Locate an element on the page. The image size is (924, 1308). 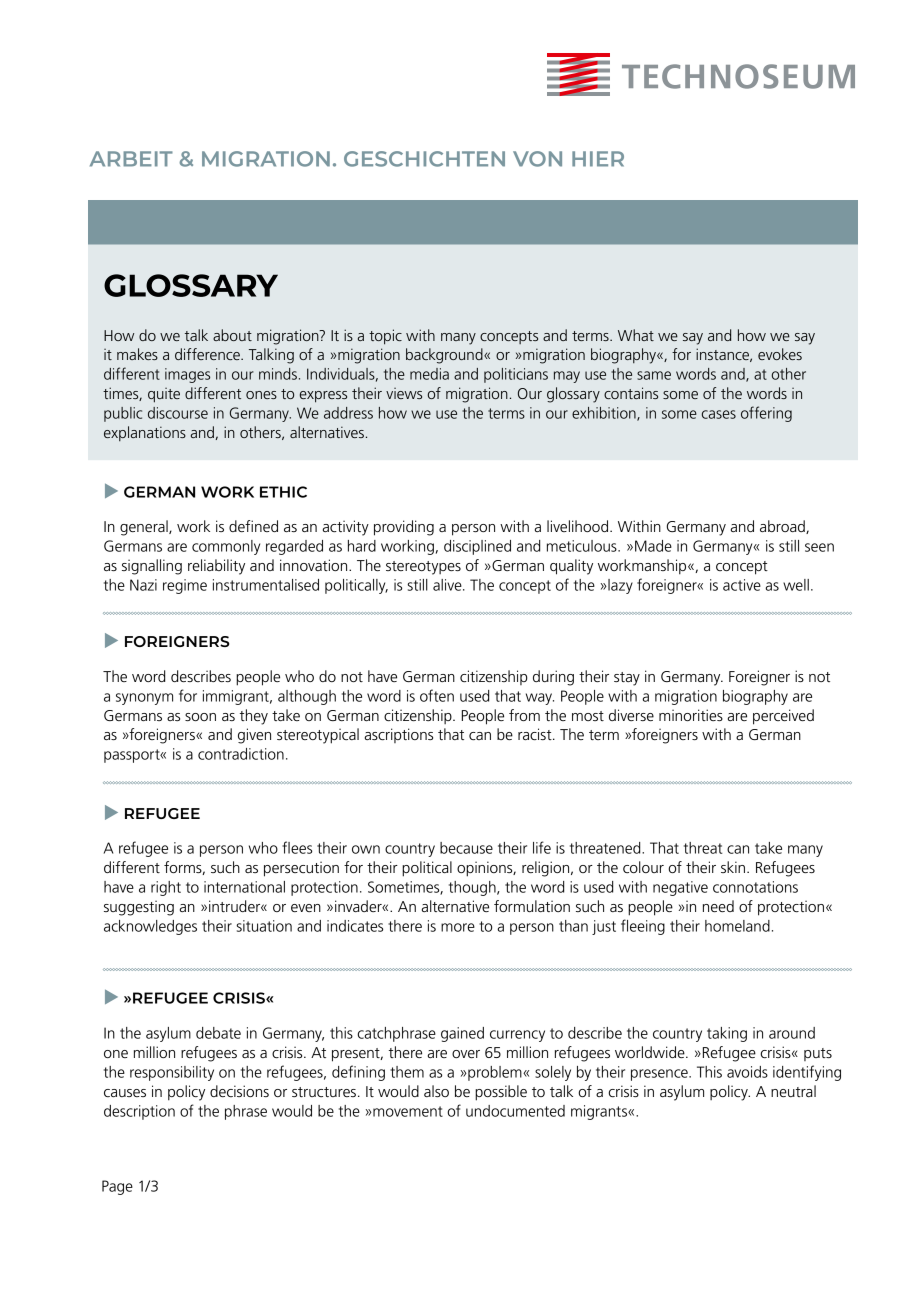
skin is located at coordinates (733, 867).
